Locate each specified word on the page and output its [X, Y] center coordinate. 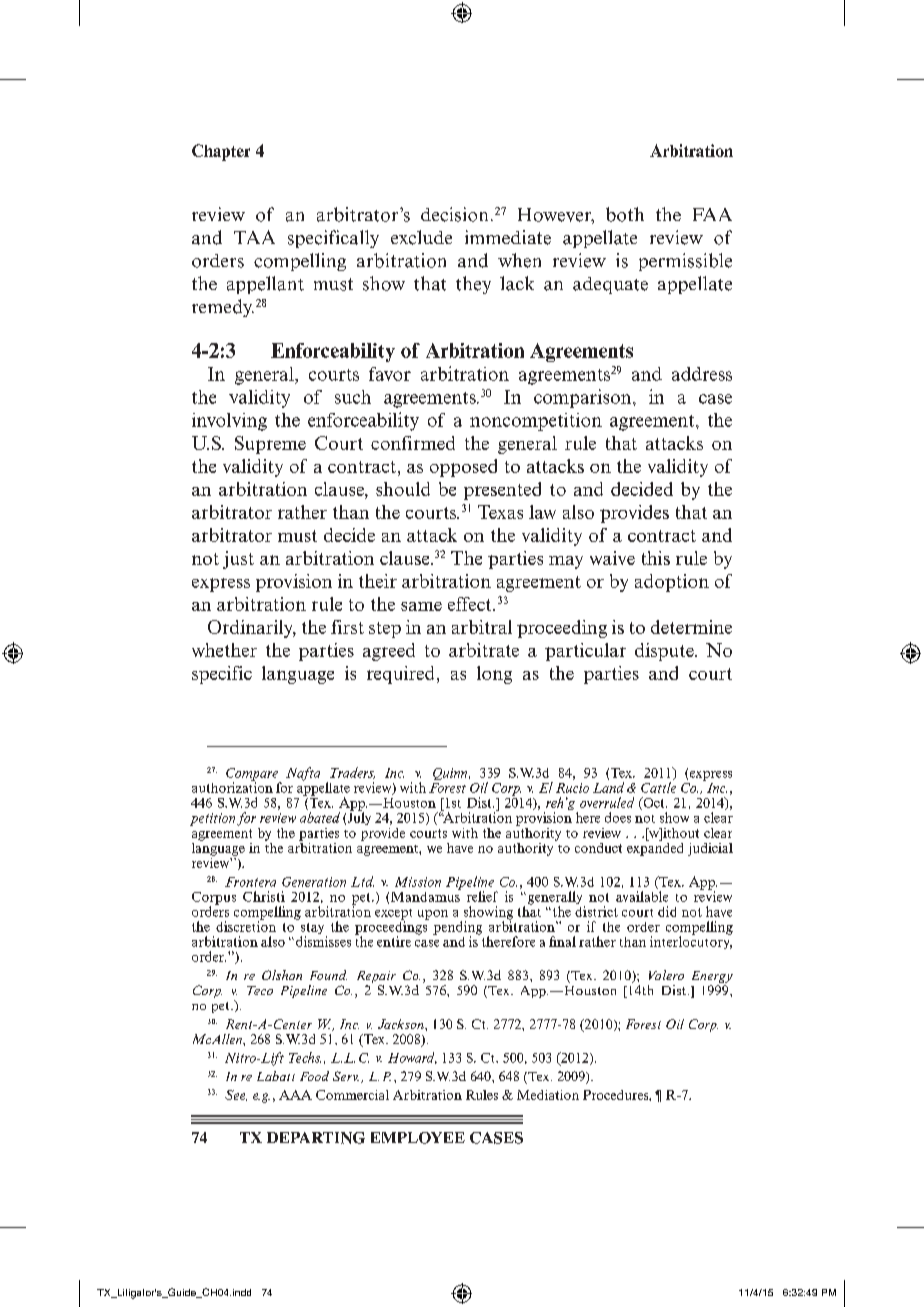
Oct [654, 803]
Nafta [303, 774]
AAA [295, 1095]
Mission [418, 882]
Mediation [548, 1095]
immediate [508, 237]
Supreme [270, 445]
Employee [418, 1138]
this [656, 558]
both [625, 214]
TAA [254, 237]
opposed [463, 468]
